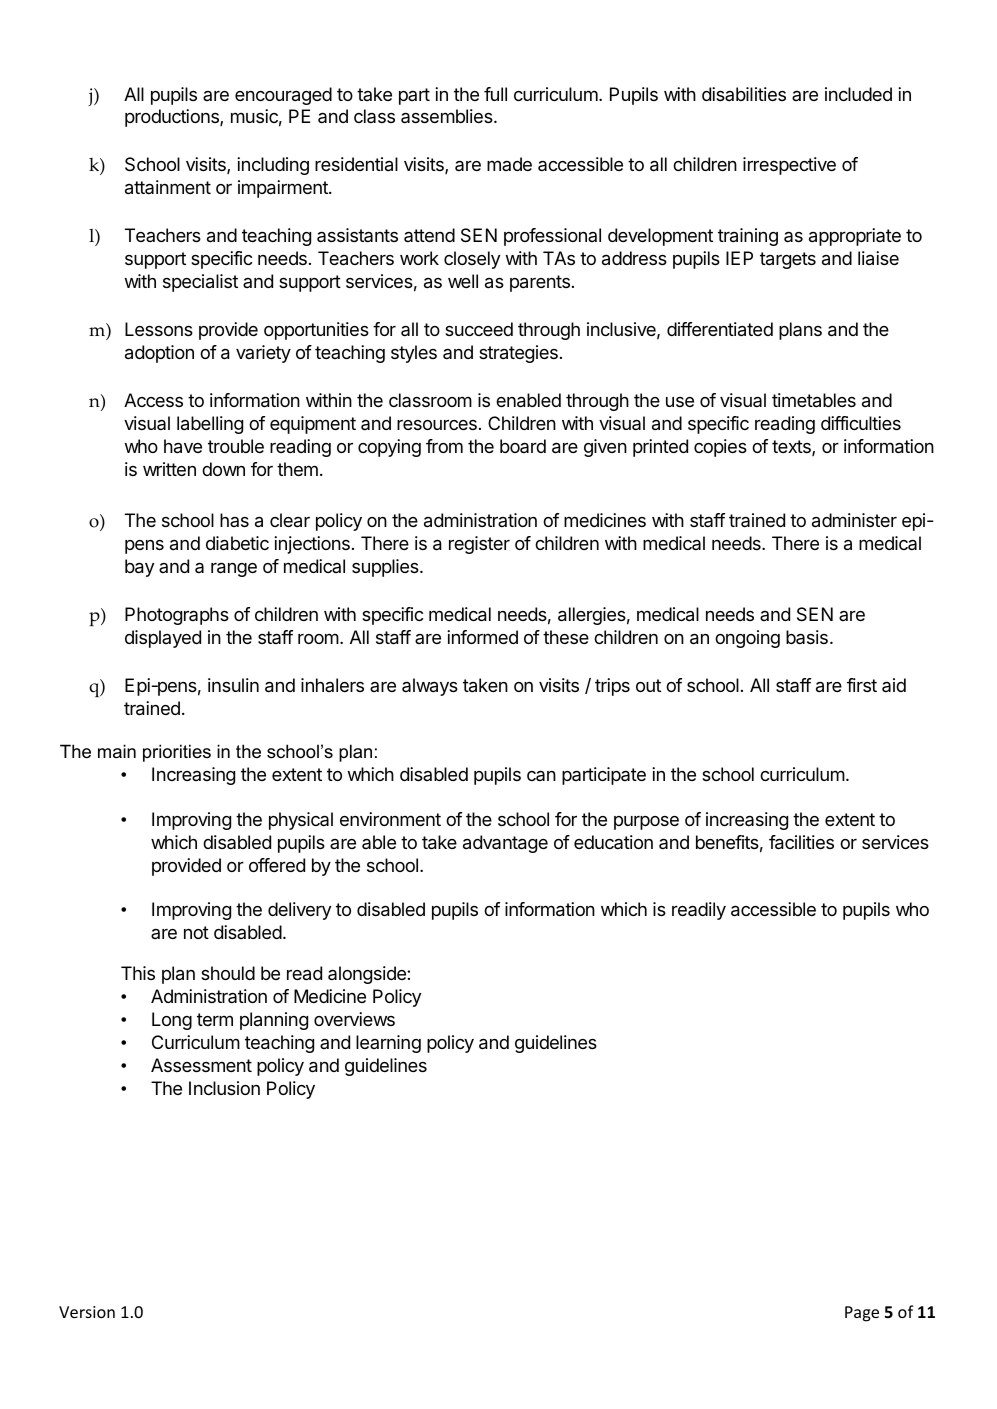  What do you see at coordinates (87, 1312) in the screenshot?
I see `Version` at bounding box center [87, 1312].
